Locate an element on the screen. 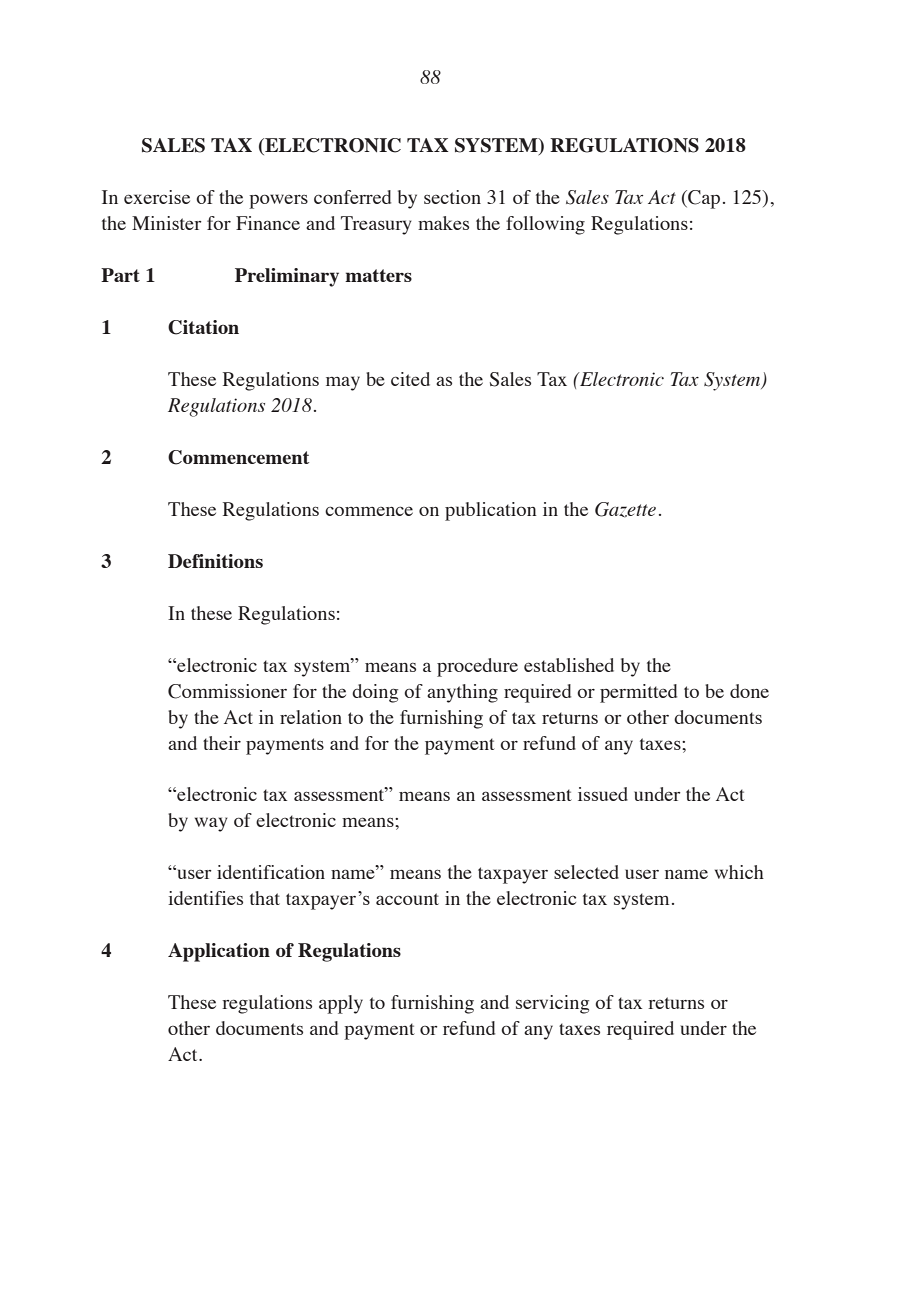  makes is located at coordinates (443, 223).
